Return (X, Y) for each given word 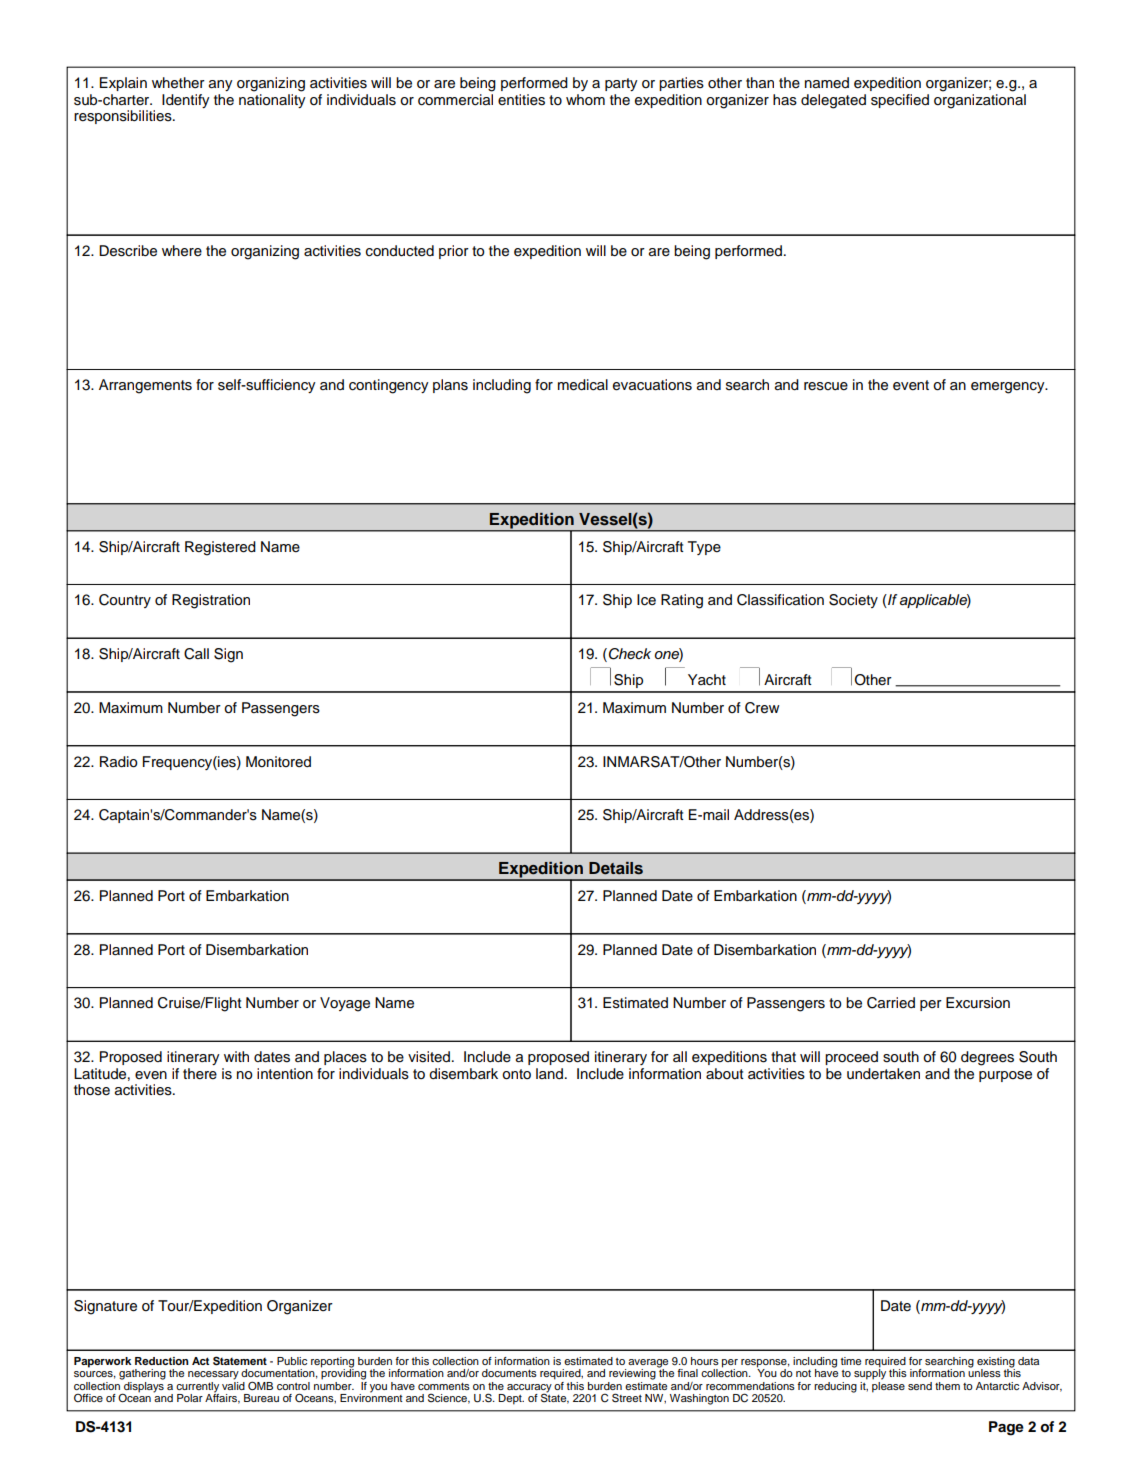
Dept (511, 1399)
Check (630, 654)
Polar (190, 1398)
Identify (186, 101)
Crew (762, 708)
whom (585, 99)
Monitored (278, 761)
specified (900, 101)
